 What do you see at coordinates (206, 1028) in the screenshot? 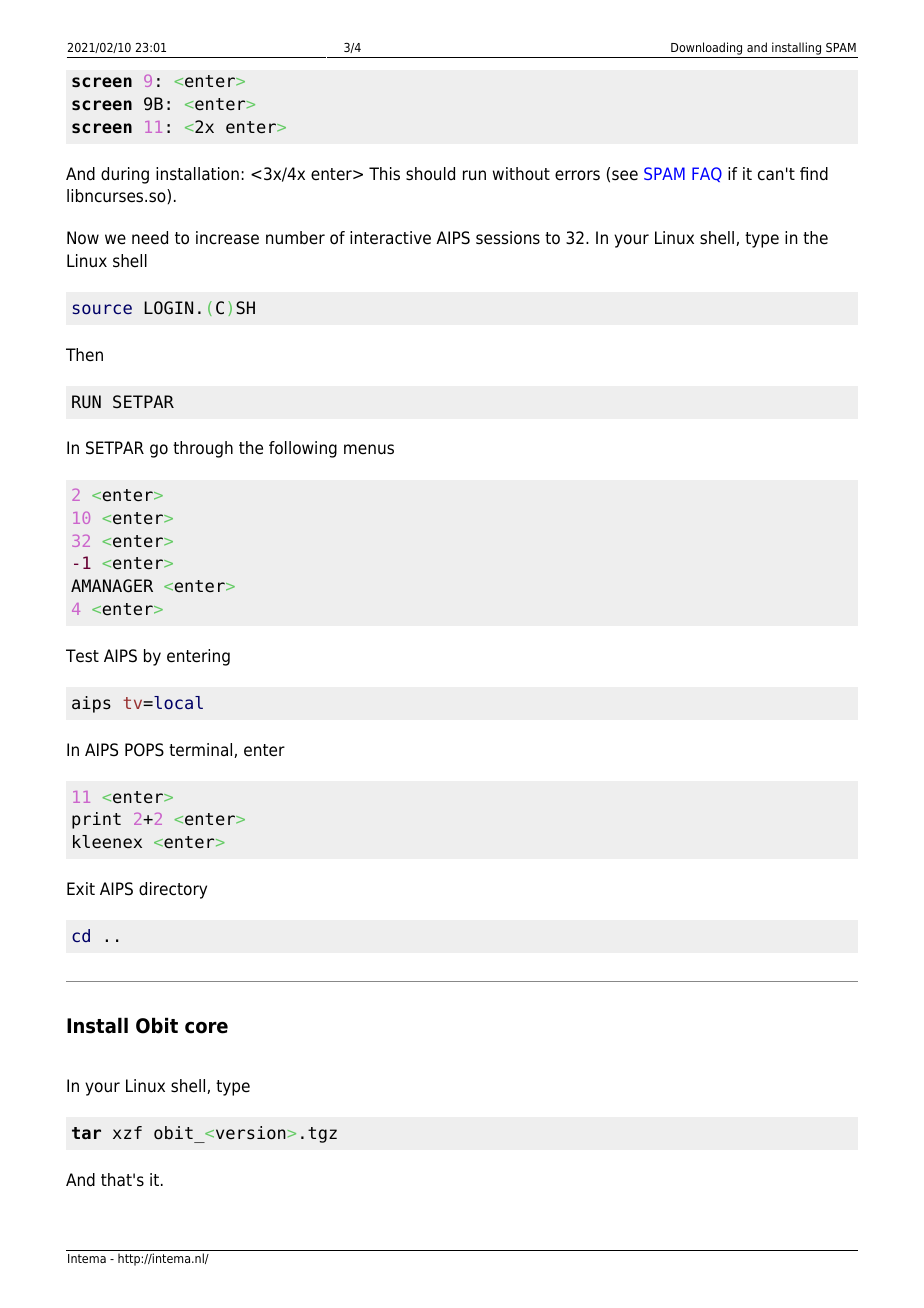
I see `core` at bounding box center [206, 1028].
